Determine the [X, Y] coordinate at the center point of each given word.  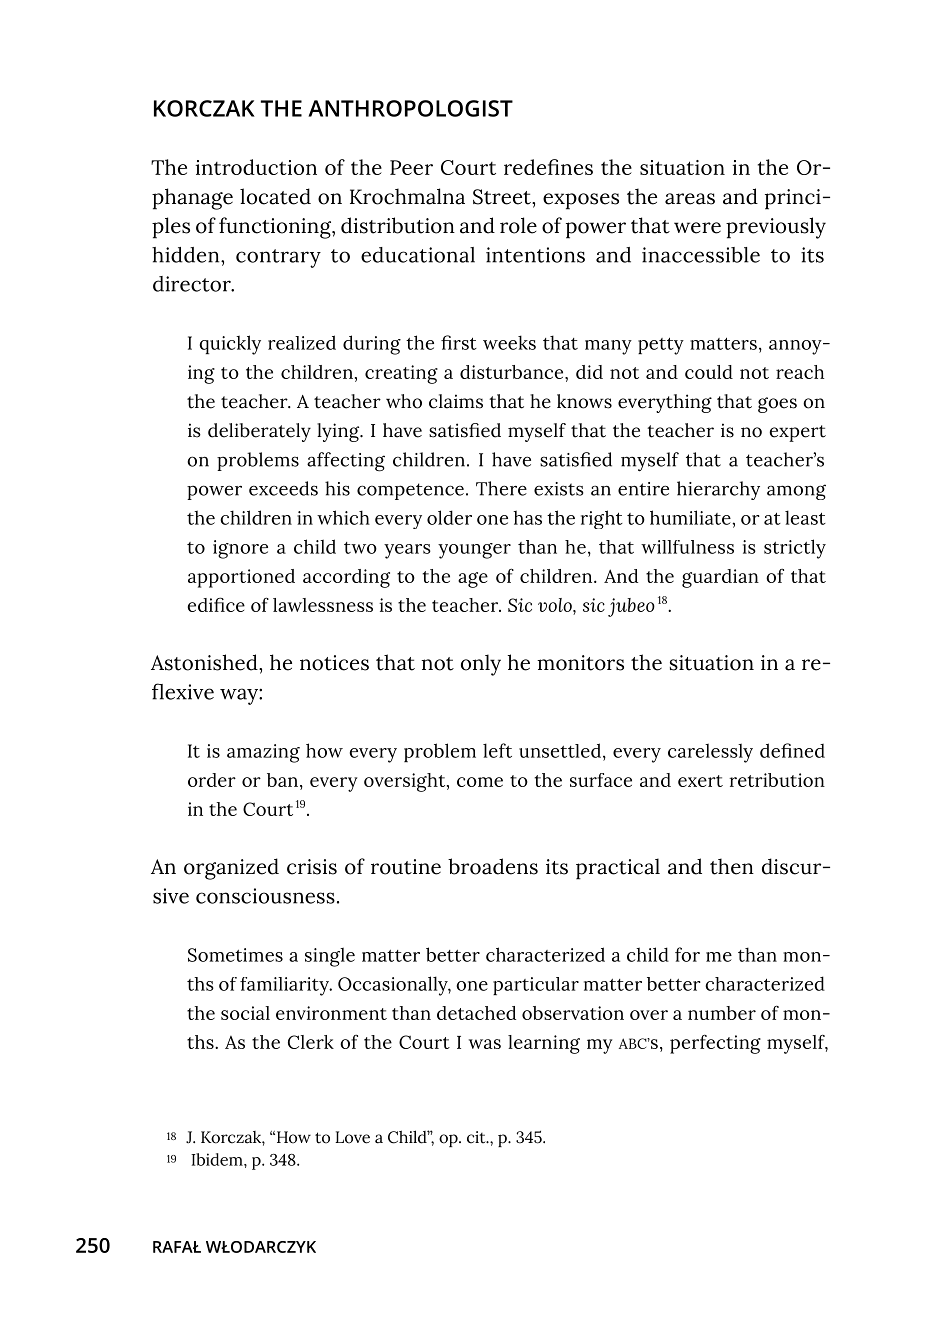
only [481, 665]
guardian [720, 578]
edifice [216, 604]
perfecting [715, 1044]
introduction [256, 167]
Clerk [311, 1042]
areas [690, 199]
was [485, 1044]
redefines [548, 167]
